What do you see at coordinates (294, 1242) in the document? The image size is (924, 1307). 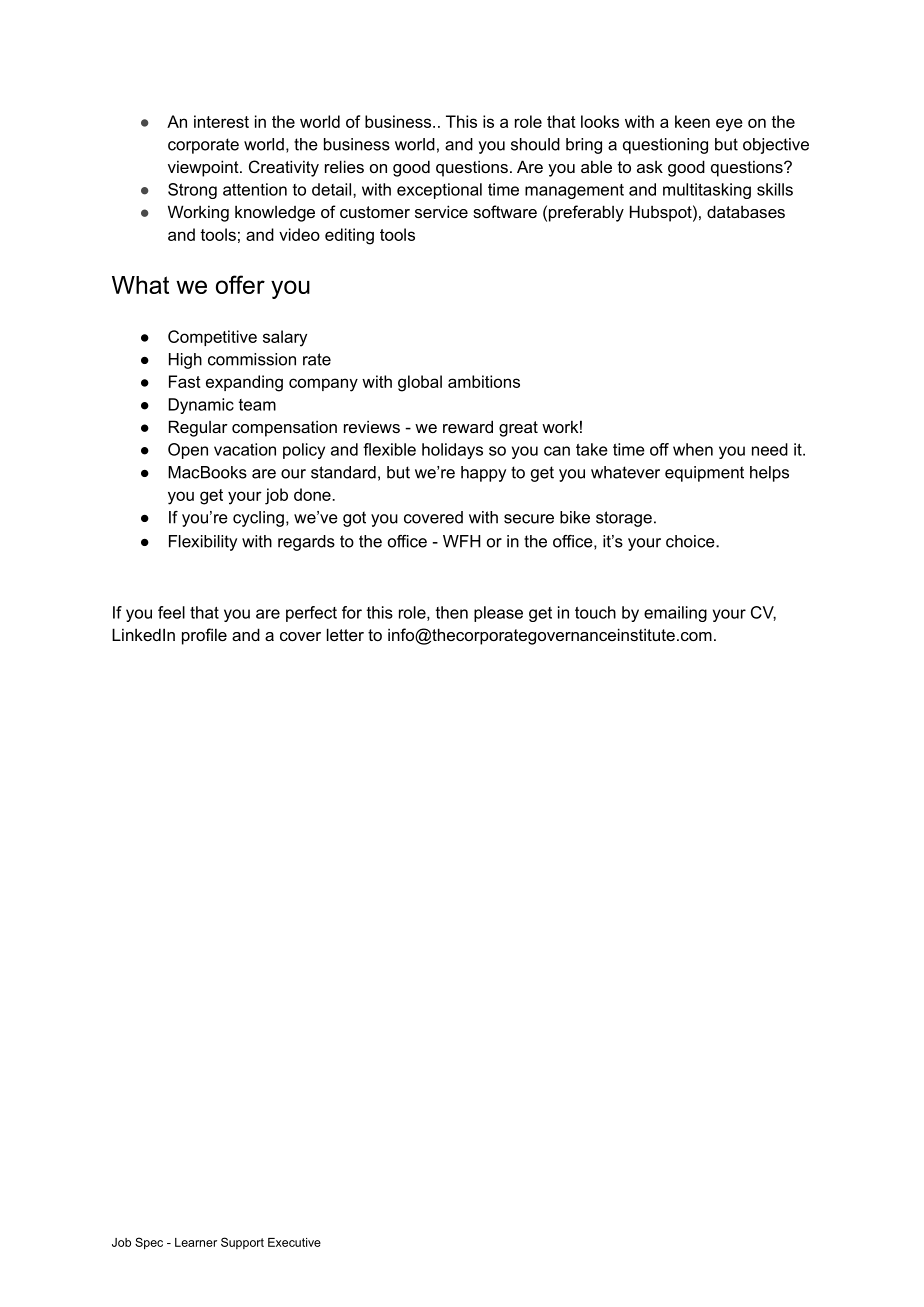 I see `Executive` at bounding box center [294, 1242].
